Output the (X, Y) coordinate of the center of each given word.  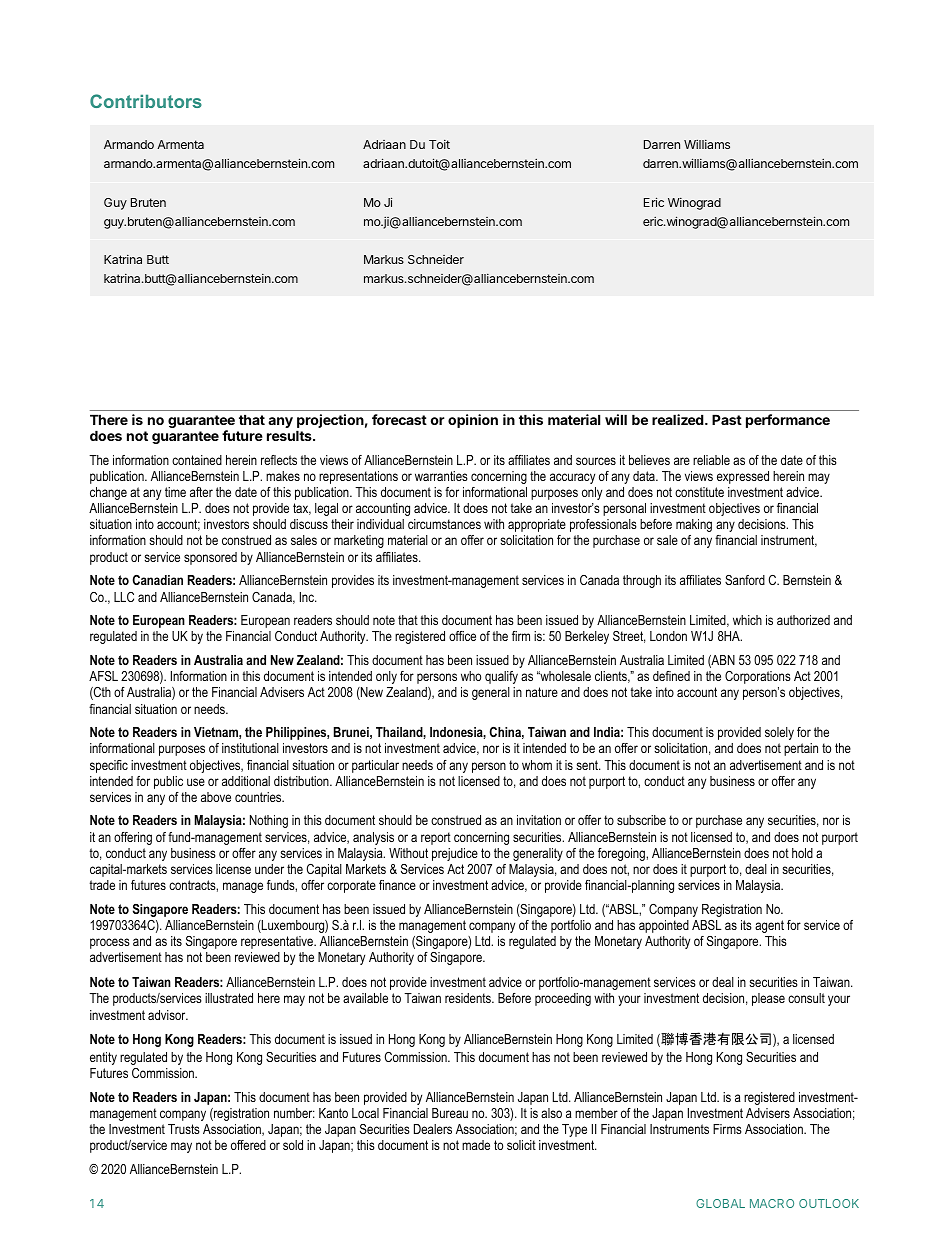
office (462, 636)
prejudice (455, 854)
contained (197, 460)
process (110, 943)
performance (788, 421)
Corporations (758, 677)
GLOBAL (720, 1203)
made (476, 1145)
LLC (124, 597)
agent (769, 926)
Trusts (184, 1129)
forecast (399, 419)
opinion (473, 421)
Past (727, 419)
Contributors (146, 101)
